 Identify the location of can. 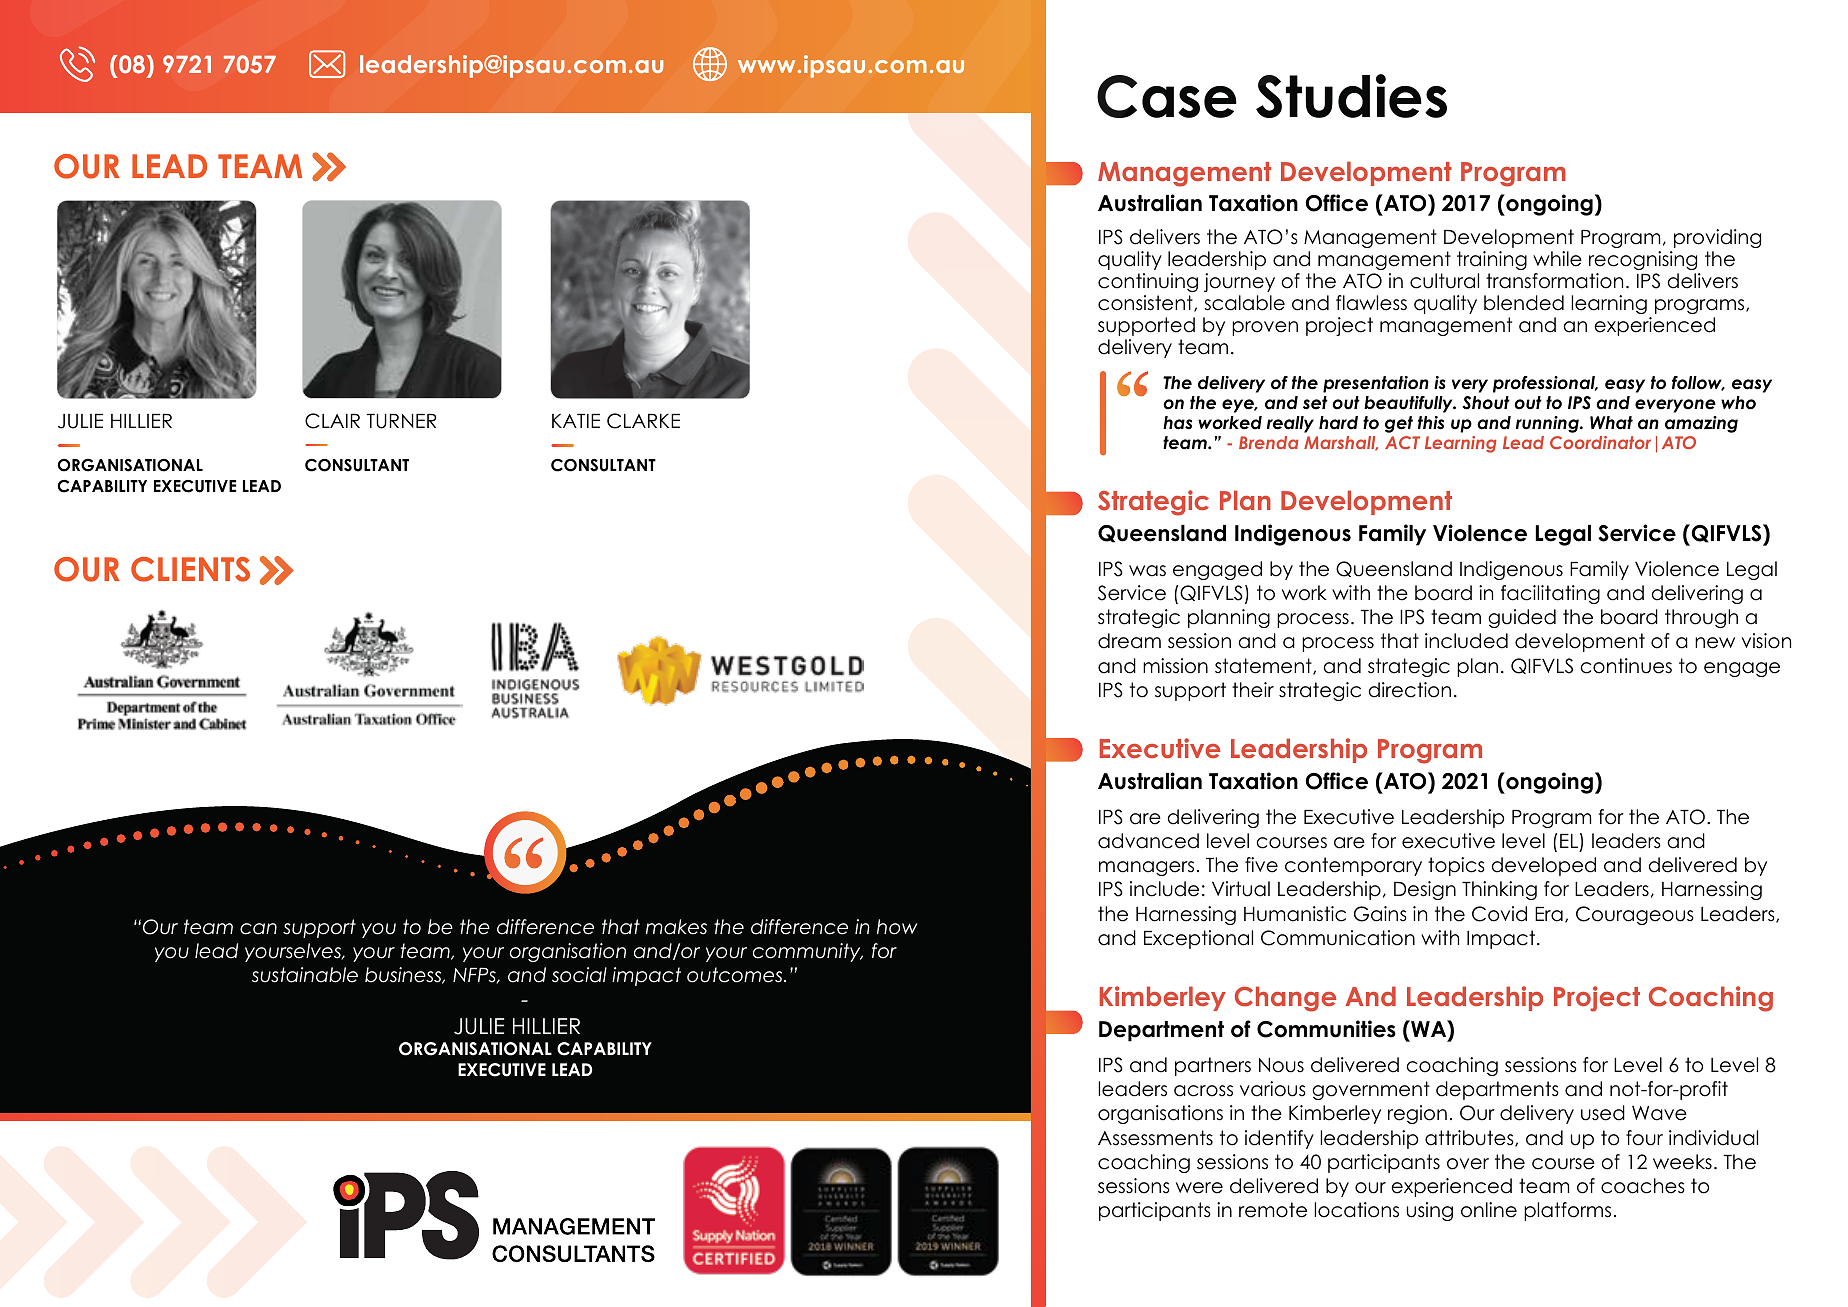
(258, 929).
